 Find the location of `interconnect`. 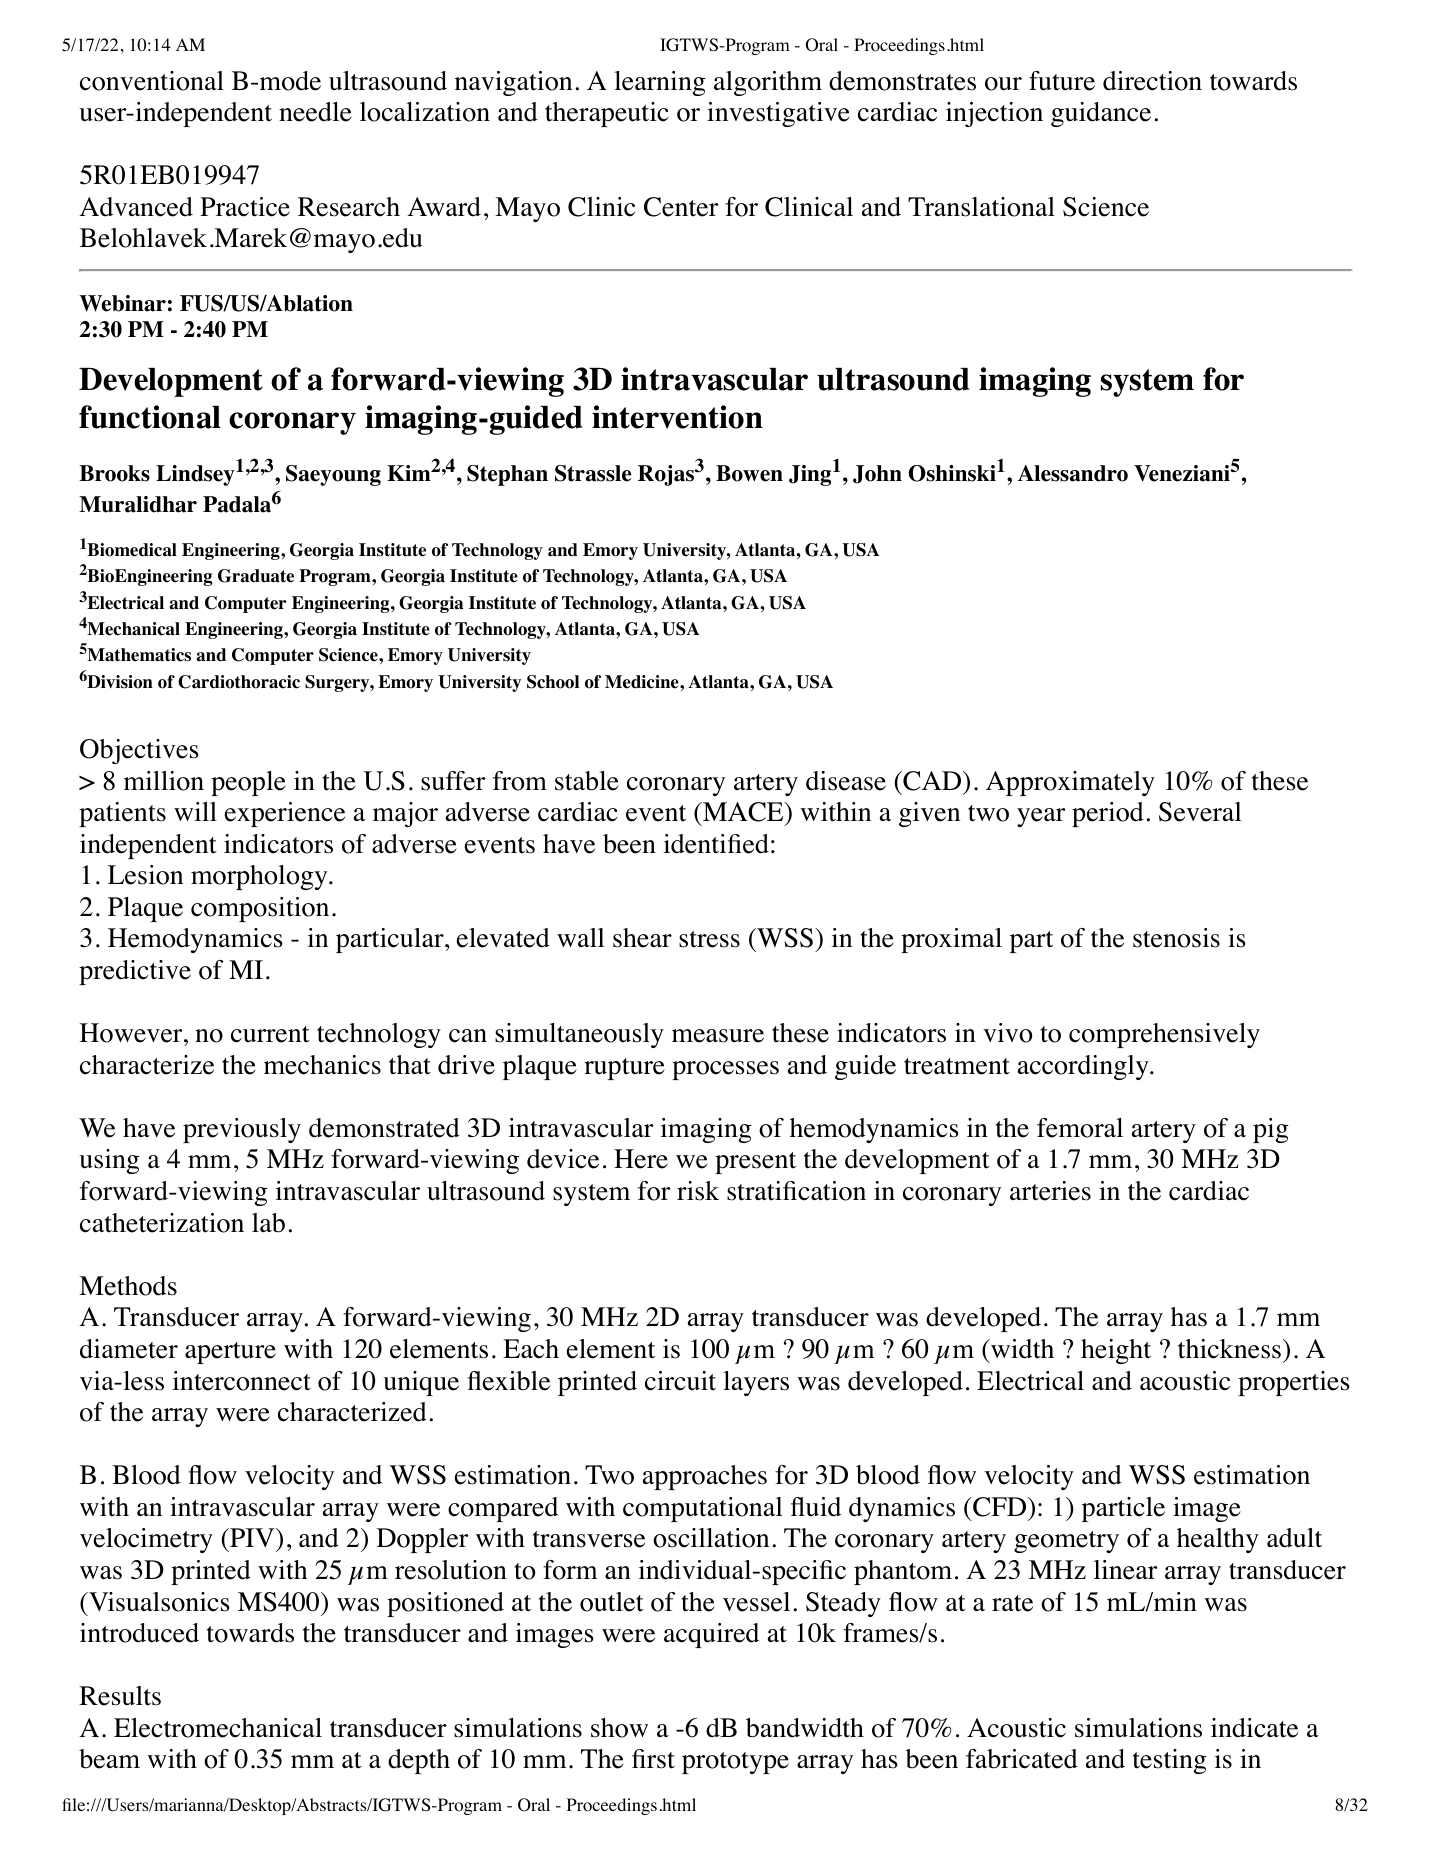

interconnect is located at coordinates (242, 1381).
